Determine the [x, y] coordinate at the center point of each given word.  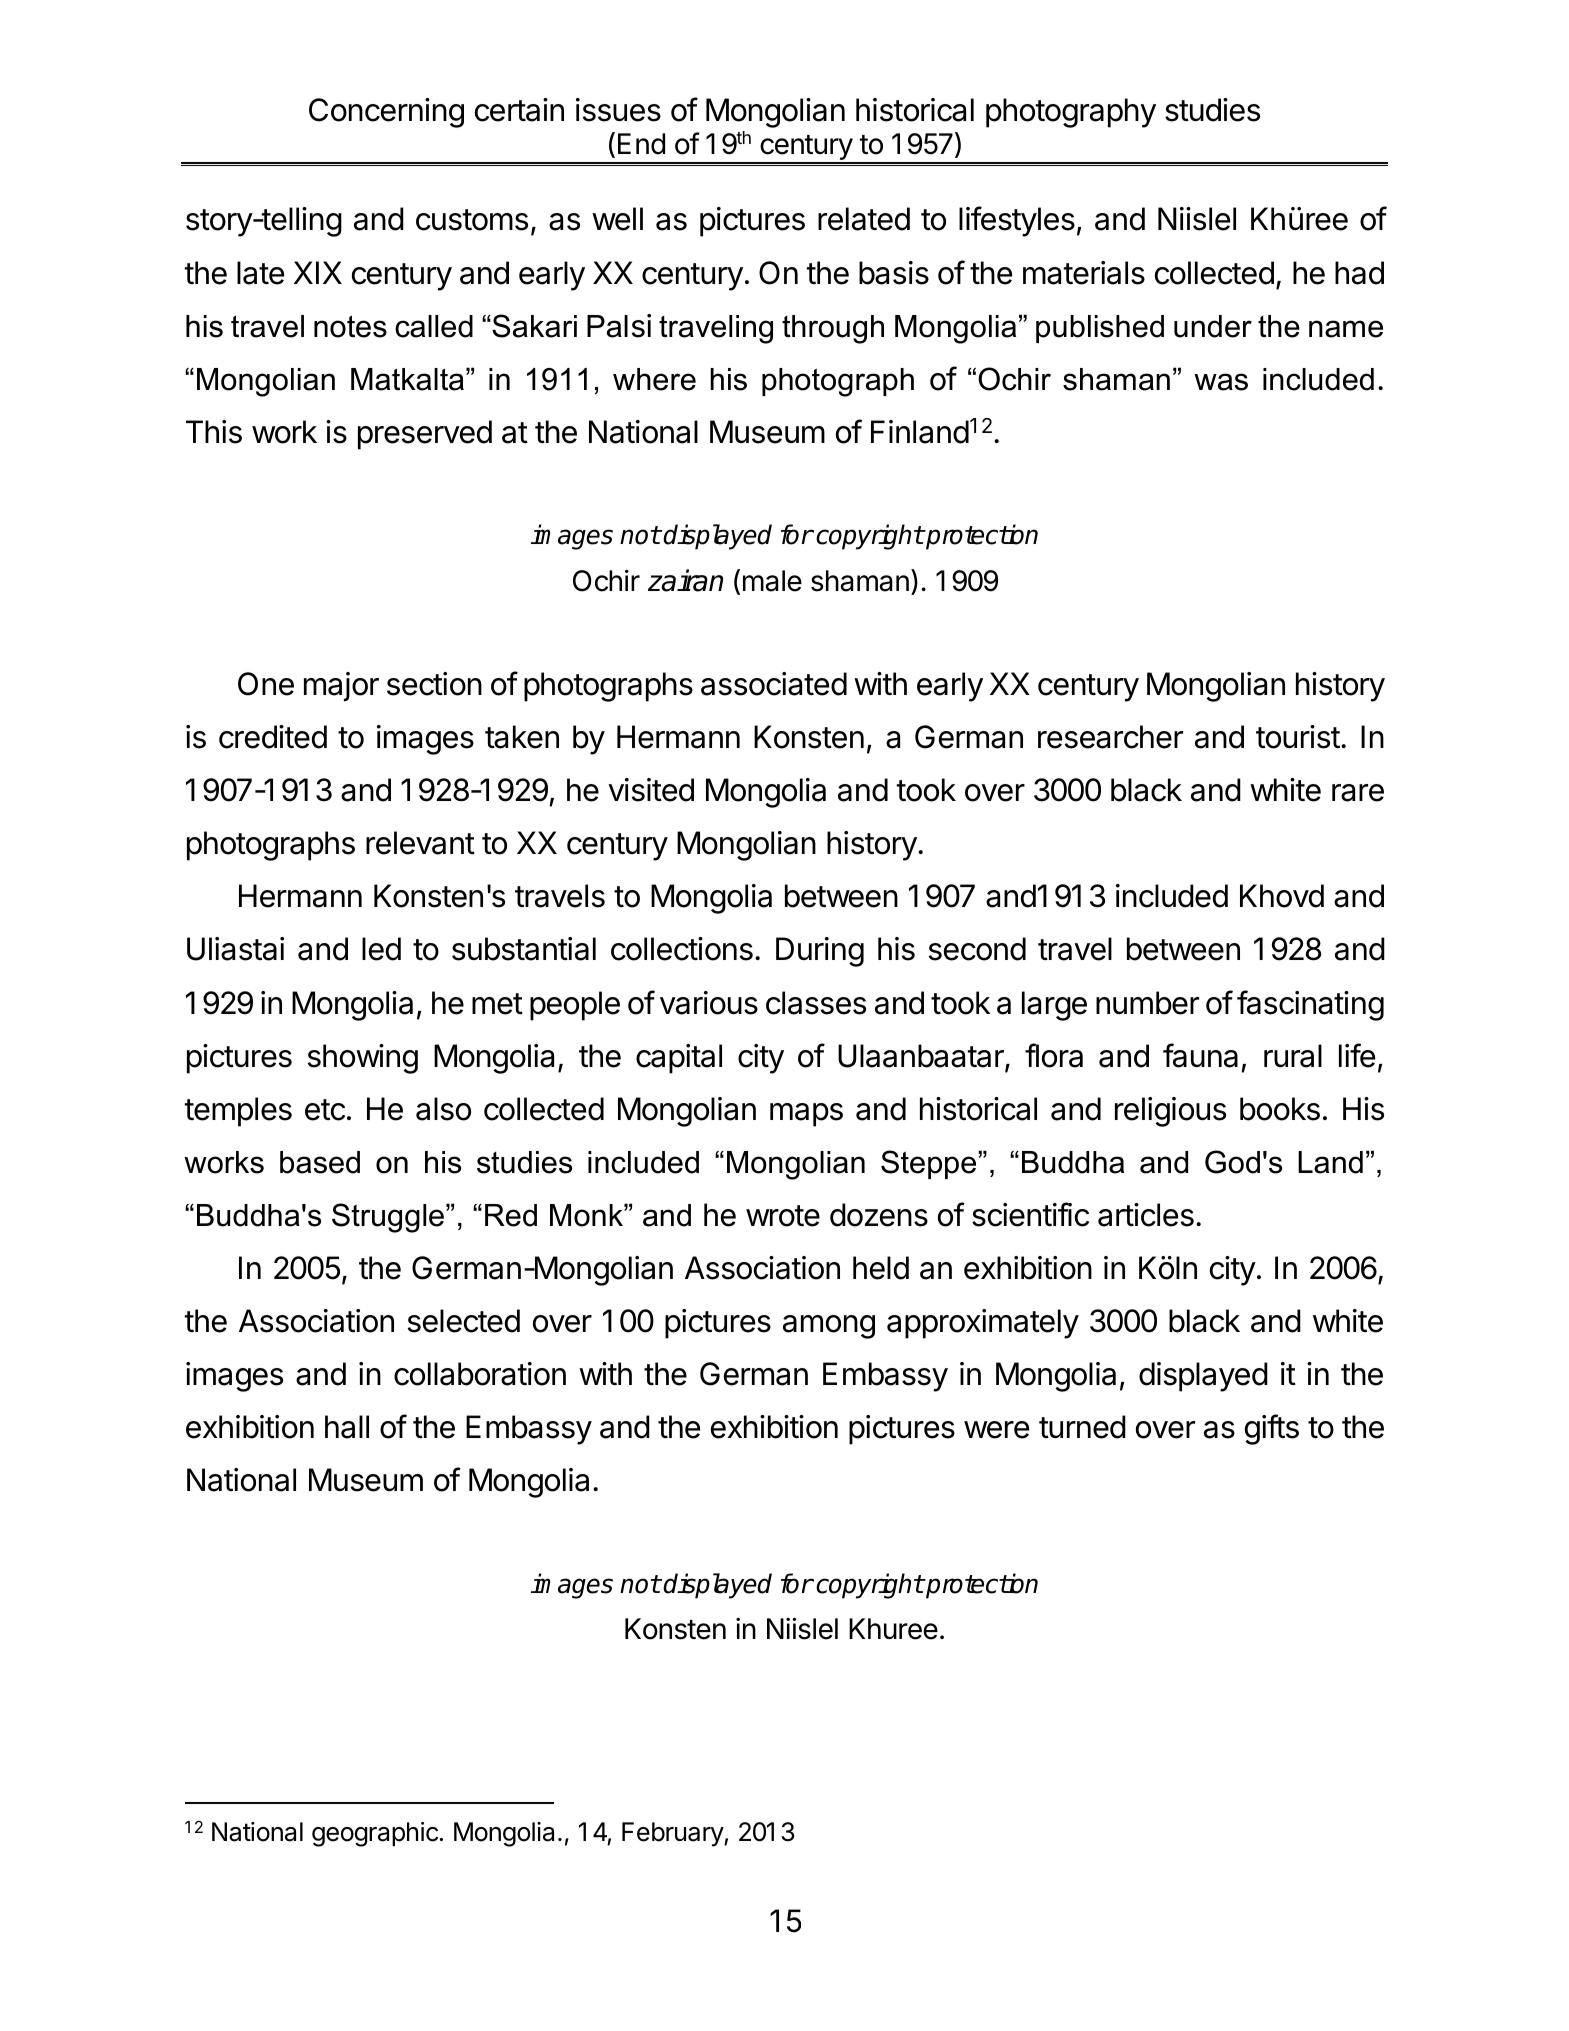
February [673, 1834]
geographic [375, 1834]
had [1359, 273]
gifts [1272, 1429]
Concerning [386, 113]
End [641, 144]
